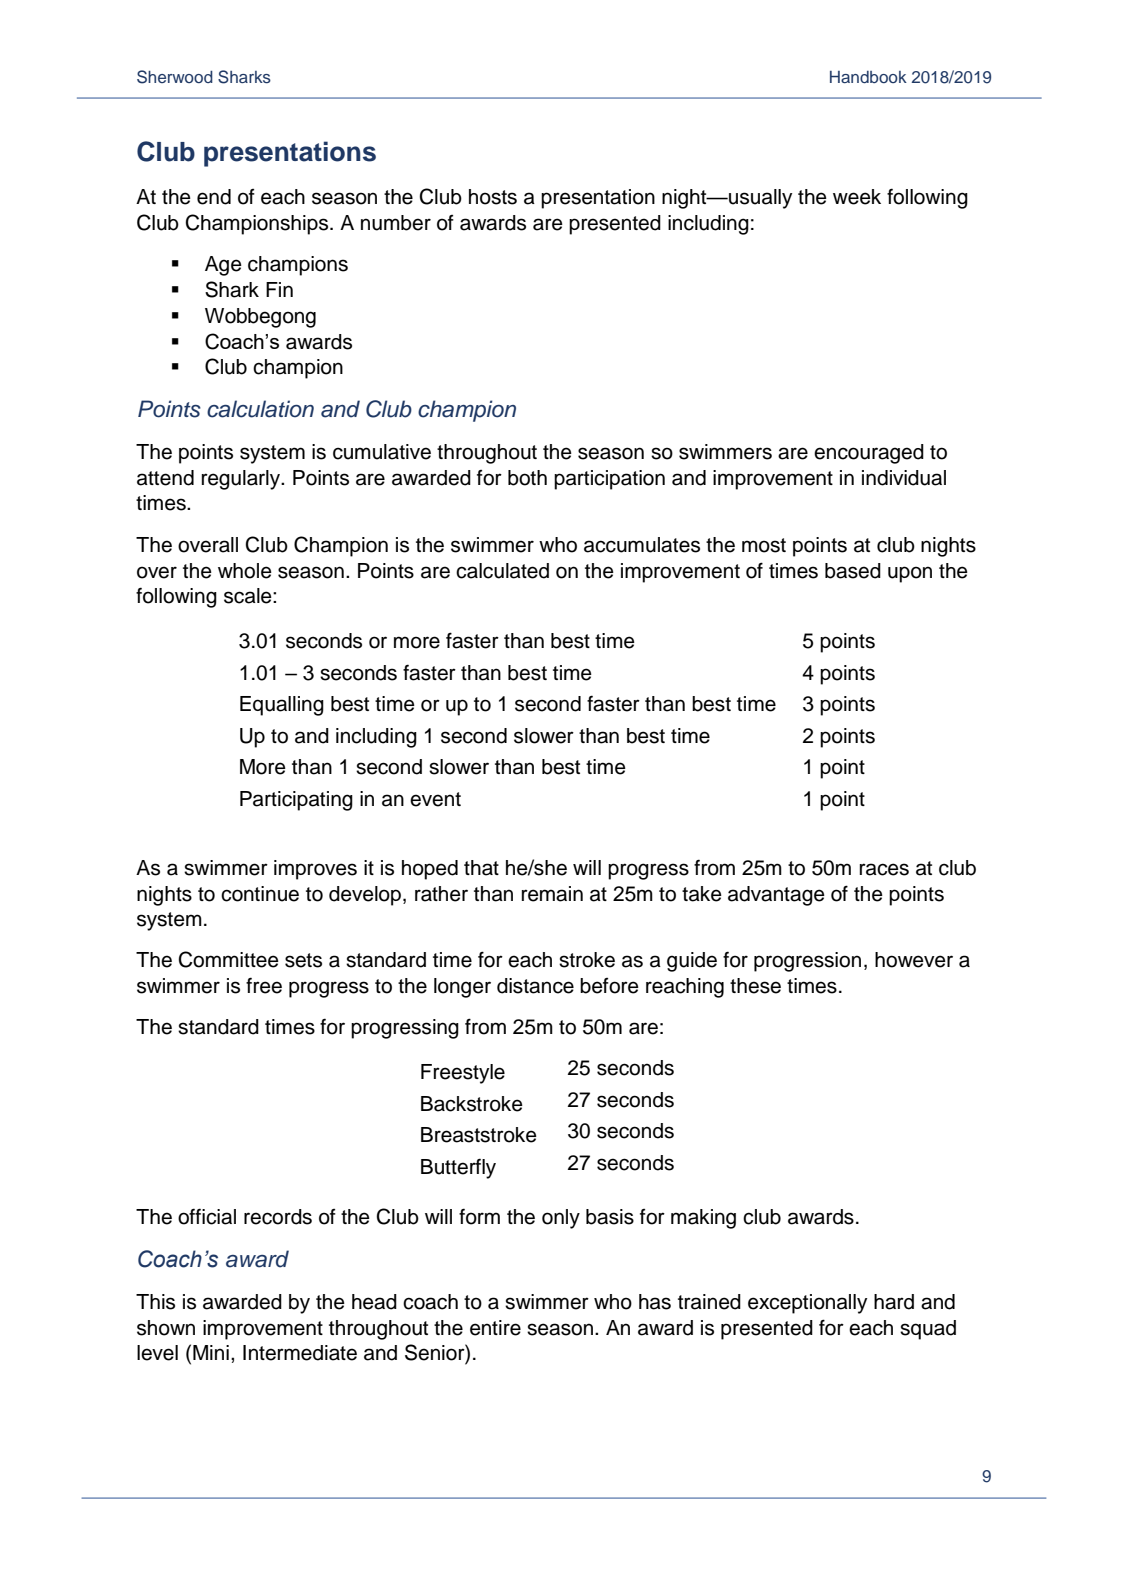 This screenshot has height=1595, width=1128. Describe the element at coordinates (495, 1328) in the screenshot. I see `entire` at that location.
